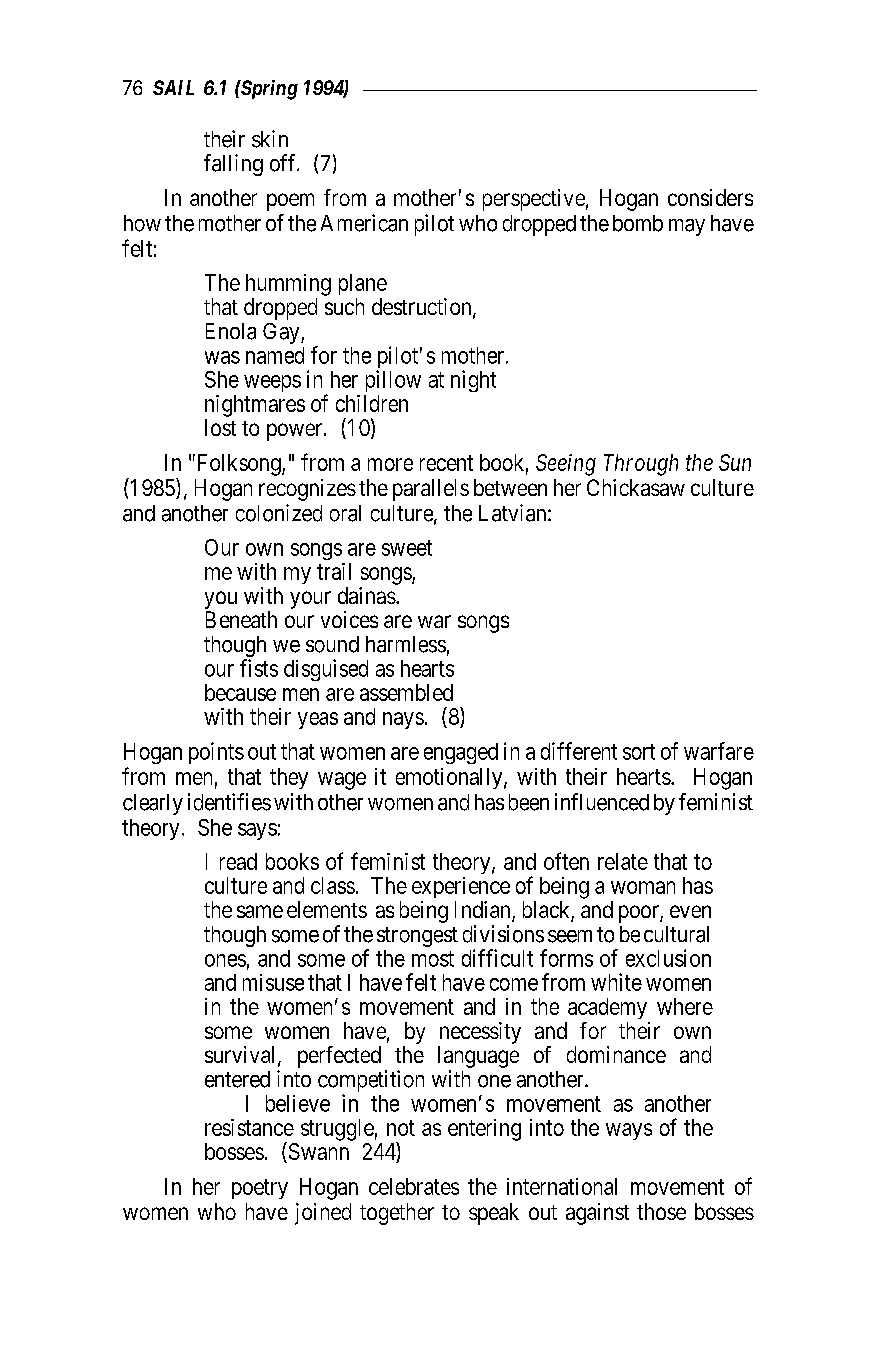 The width and height of the screenshot is (896, 1345). What do you see at coordinates (406, 644) in the screenshot?
I see `harmless` at bounding box center [406, 644].
